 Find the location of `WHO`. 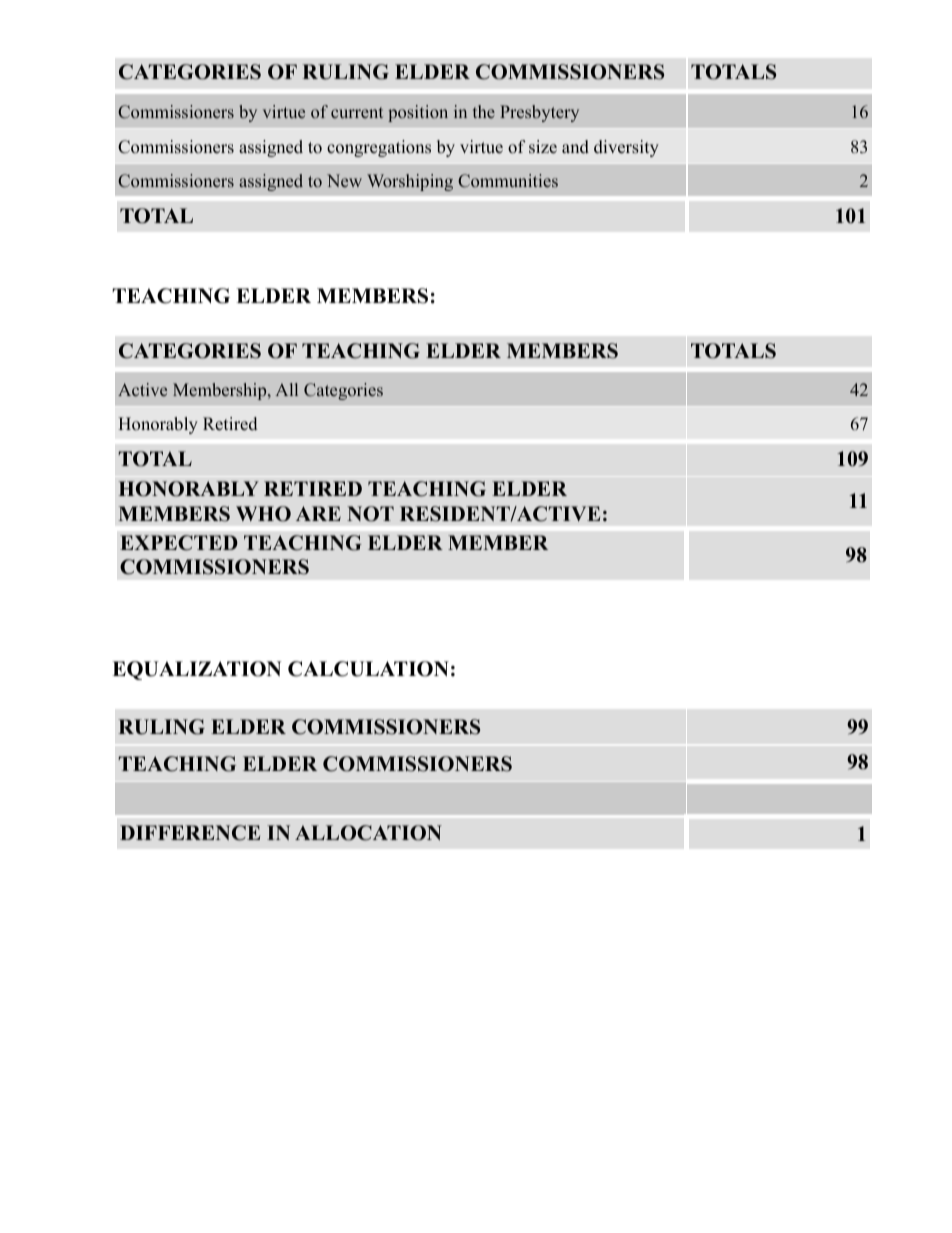

WHO is located at coordinates (263, 514).
